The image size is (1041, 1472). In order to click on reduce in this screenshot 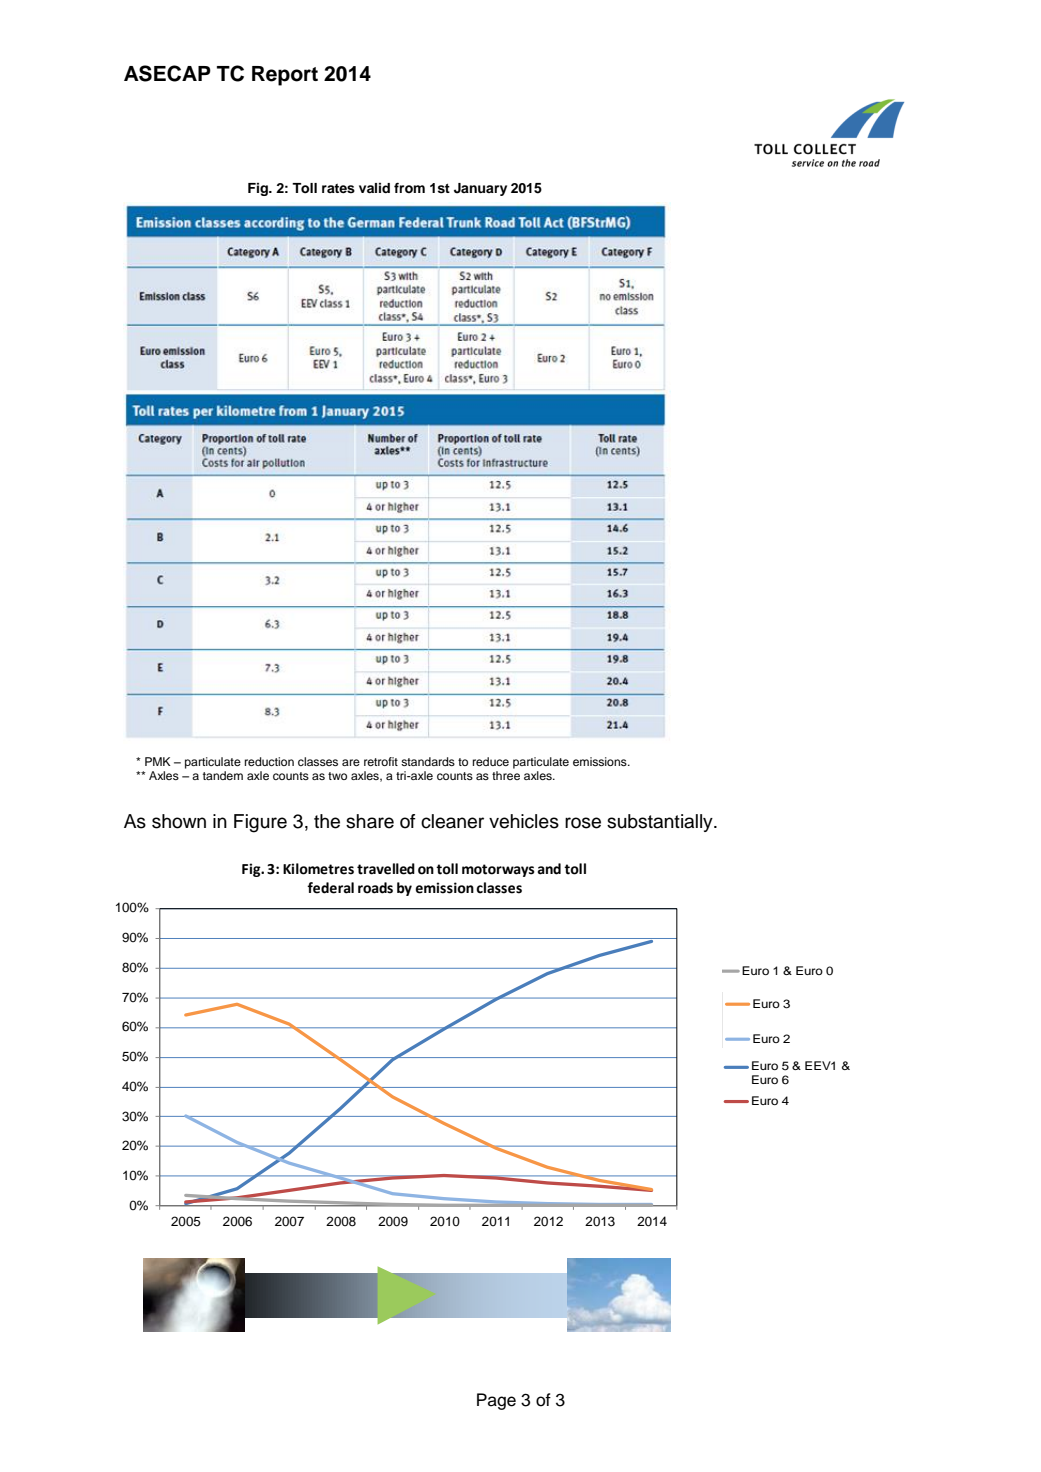, I will do `click(491, 761)`.
